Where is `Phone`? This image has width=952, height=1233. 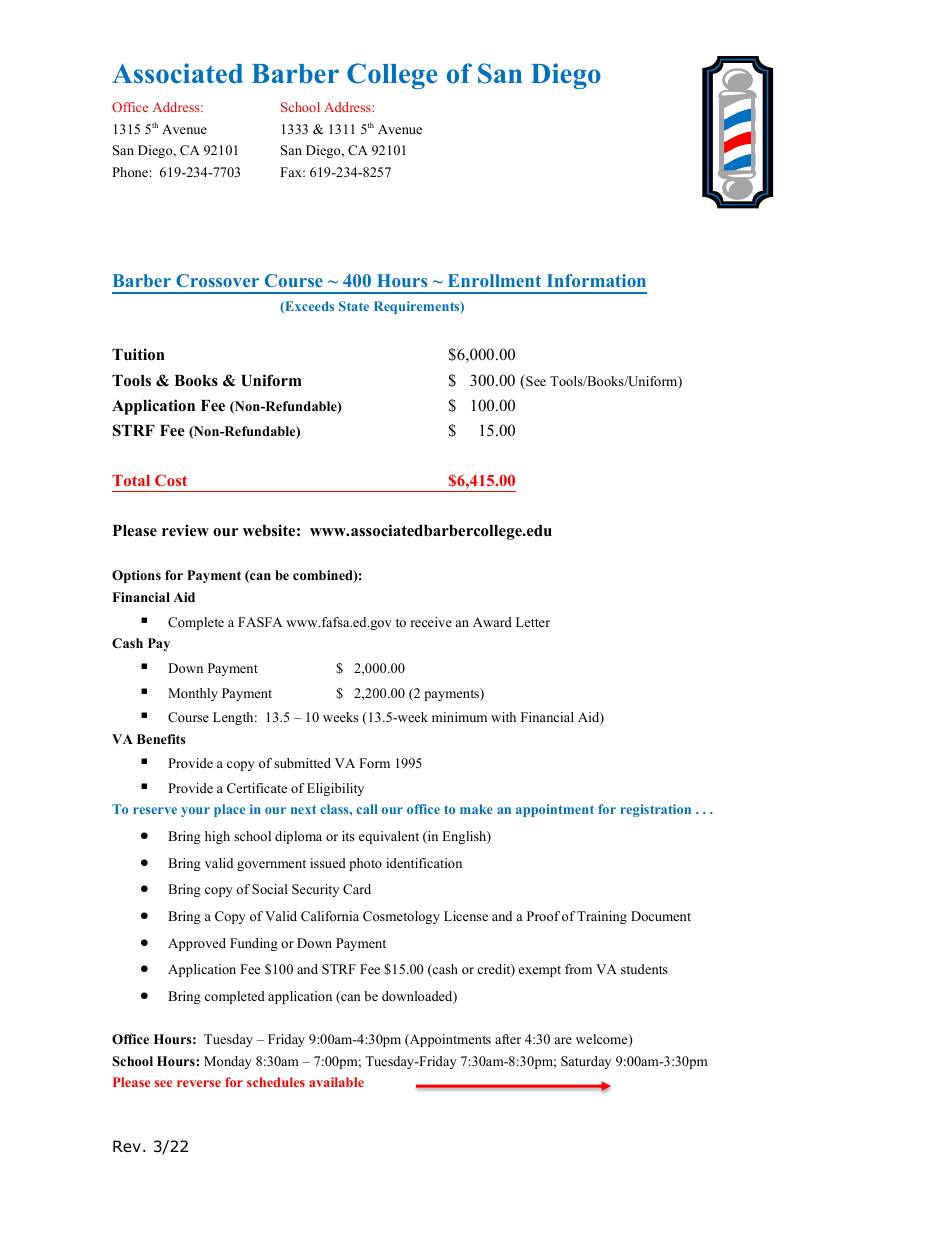
Phone is located at coordinates (130, 172).
